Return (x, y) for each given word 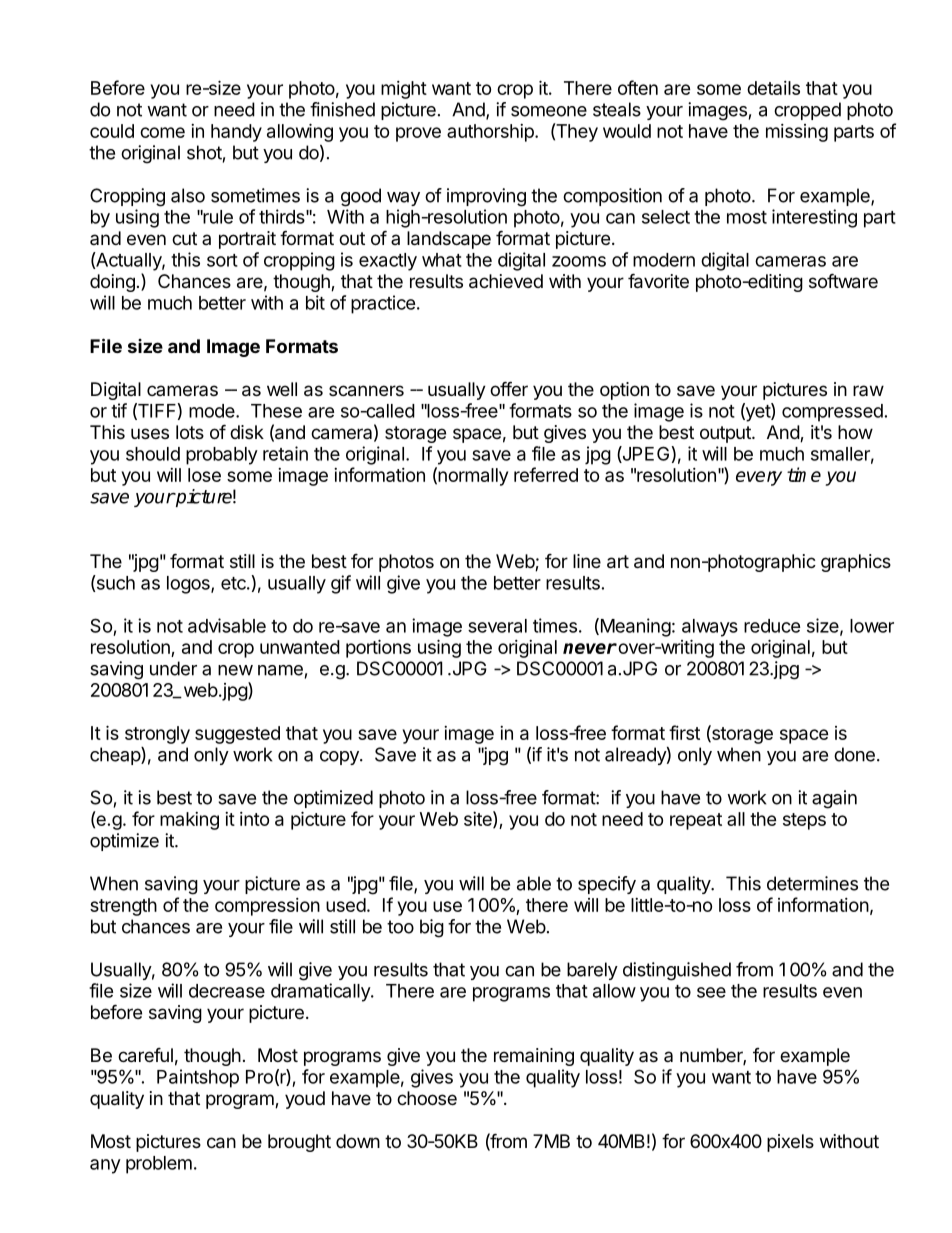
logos (189, 585)
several (497, 626)
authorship (491, 133)
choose (427, 1098)
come (162, 132)
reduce (772, 626)
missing (797, 133)
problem (159, 1165)
